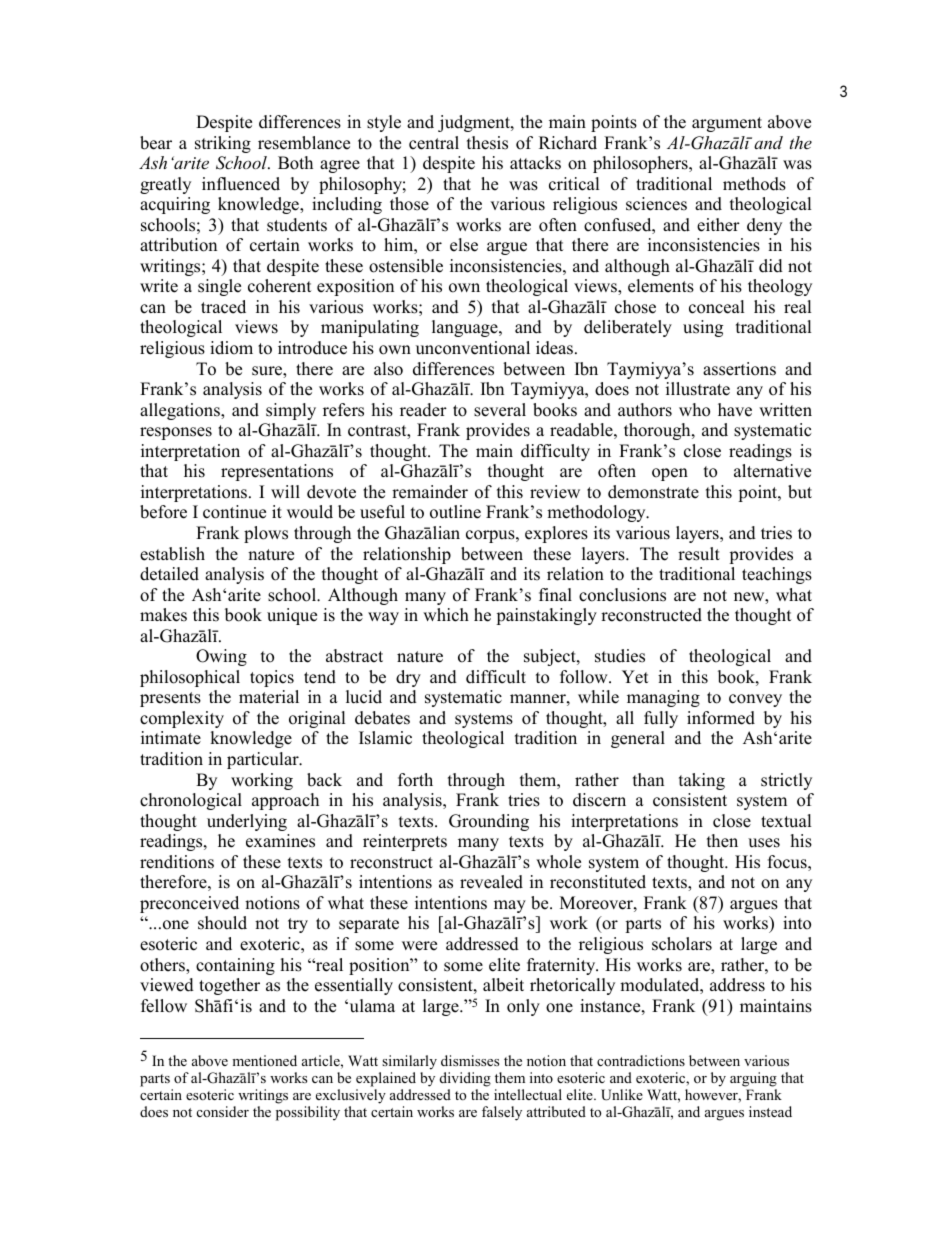  I want to click on result, so click(699, 554).
